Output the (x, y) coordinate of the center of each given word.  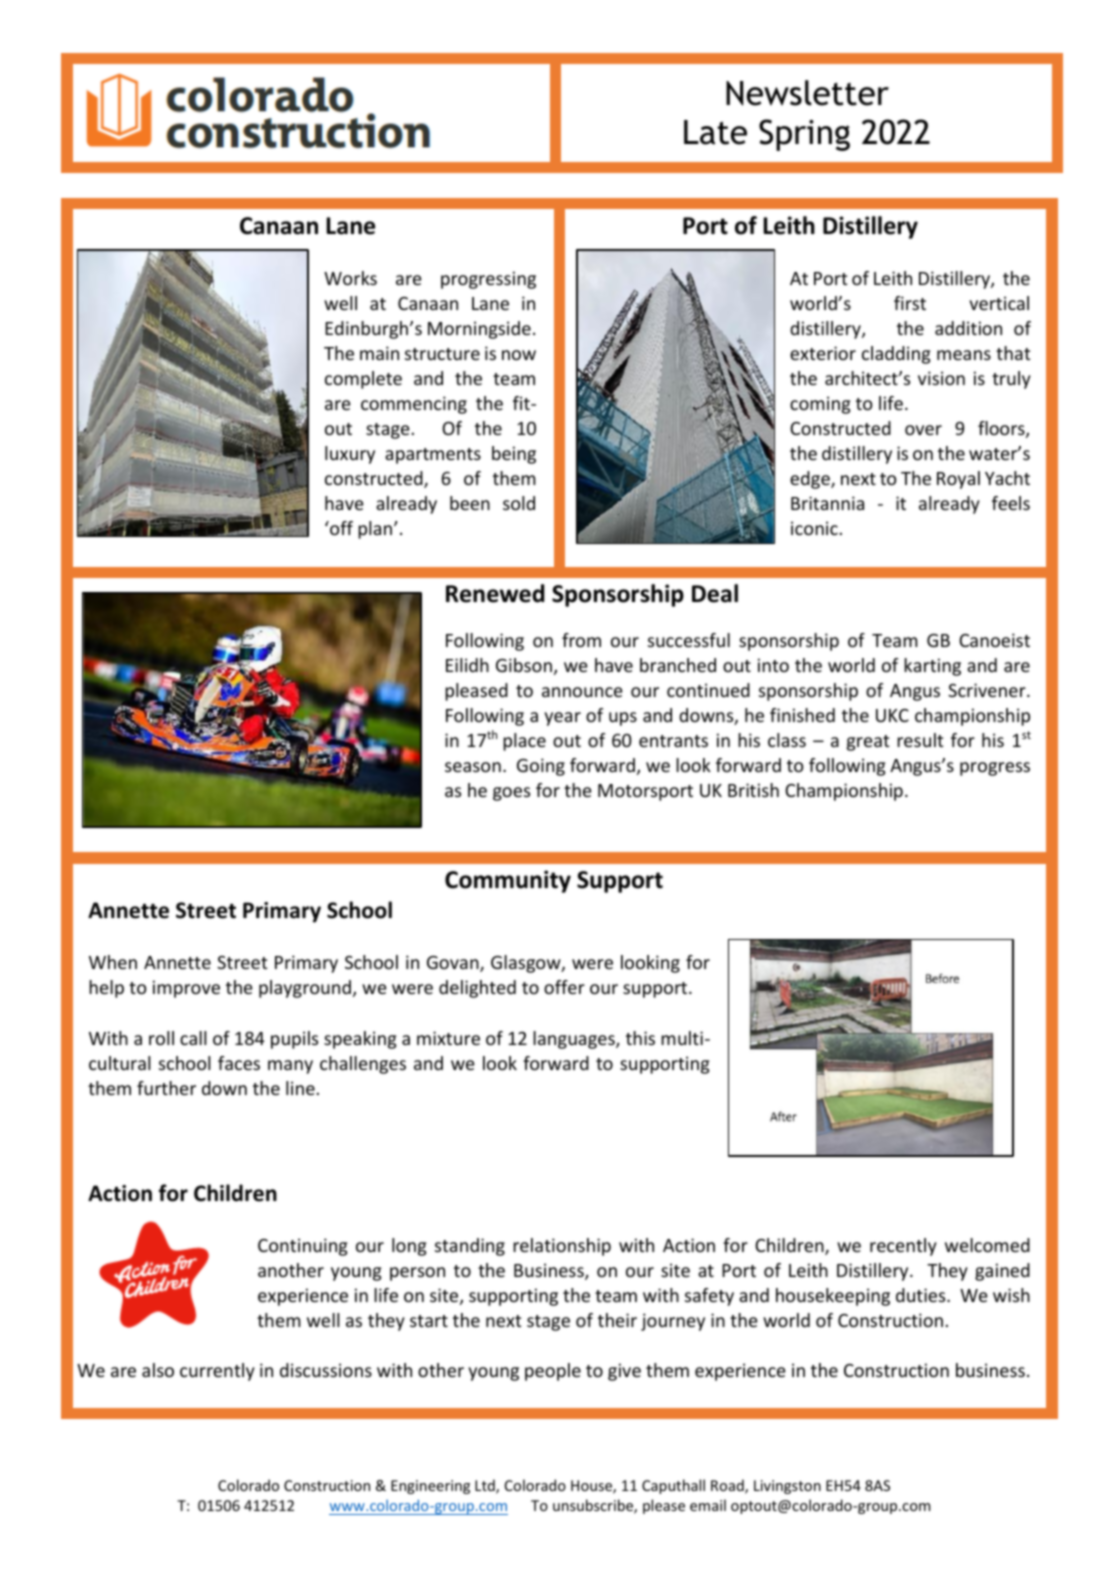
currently (217, 1372)
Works (350, 278)
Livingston (787, 1487)
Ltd (486, 1486)
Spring (804, 135)
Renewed (495, 593)
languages (575, 1040)
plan (376, 530)
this (640, 1038)
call (193, 1038)
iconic (814, 528)
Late (715, 132)
